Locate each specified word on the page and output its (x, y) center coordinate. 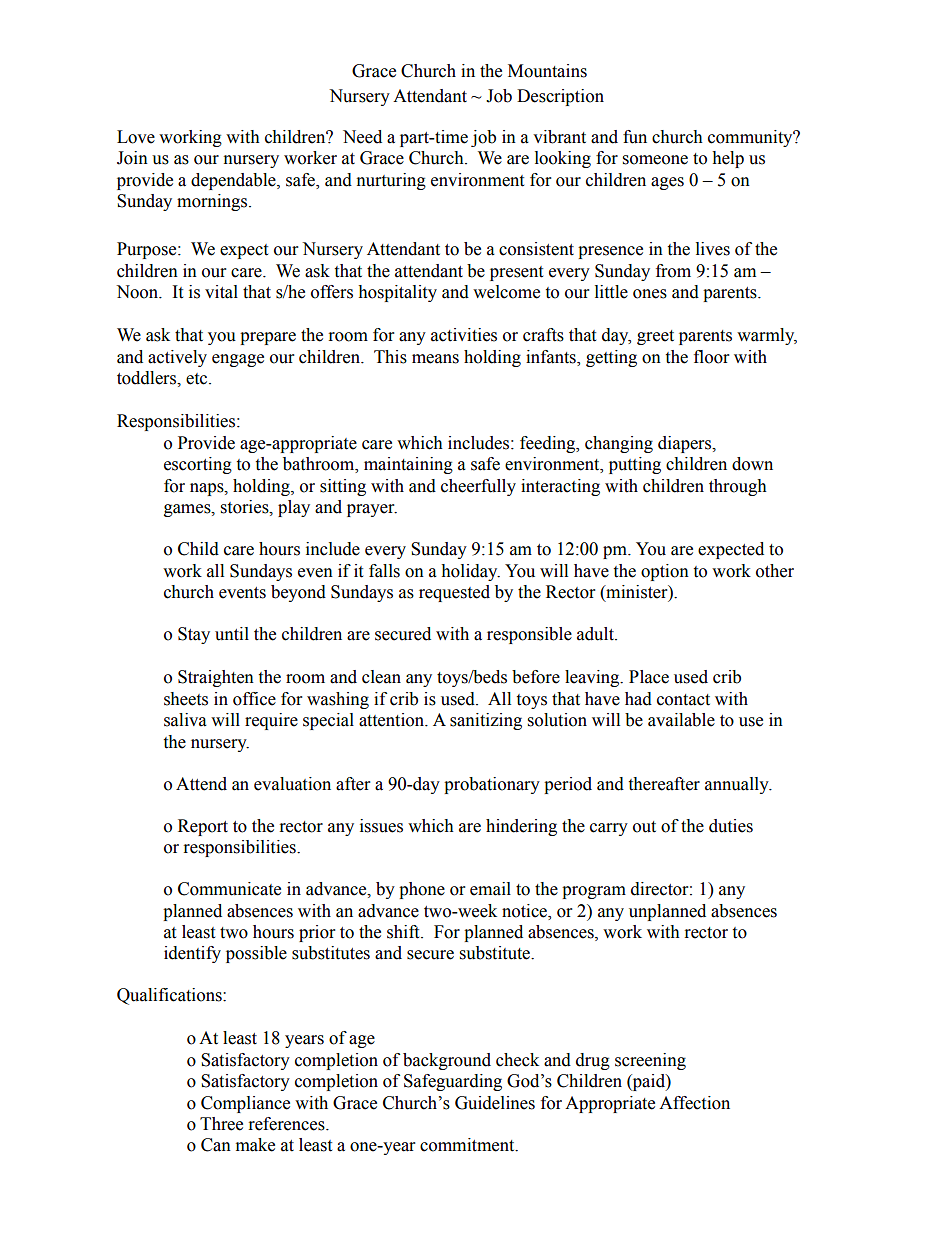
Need (362, 137)
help (728, 159)
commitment (468, 1145)
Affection (694, 1103)
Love (136, 137)
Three (221, 1124)
